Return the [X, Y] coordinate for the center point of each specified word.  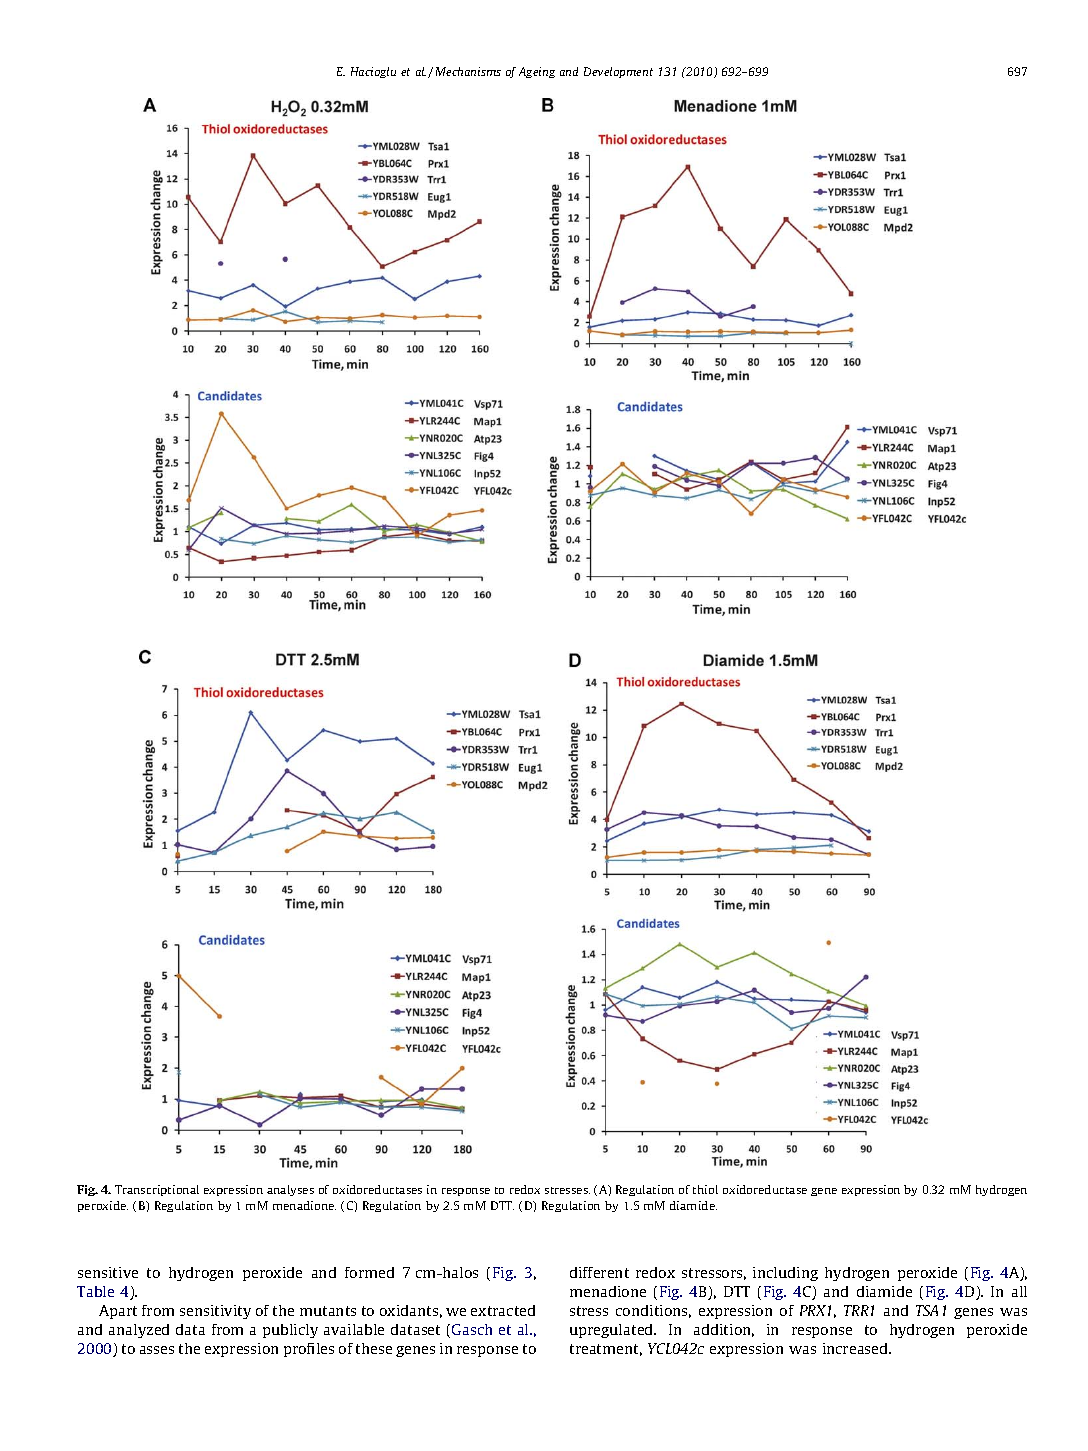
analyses [290, 1190]
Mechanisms [468, 71]
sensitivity [215, 1312]
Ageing [537, 72]
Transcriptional [157, 1190]
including [785, 1274]
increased [856, 1348]
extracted [503, 1310]
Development [618, 72]
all [1019, 1291]
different [599, 1272]
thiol [705, 1189]
